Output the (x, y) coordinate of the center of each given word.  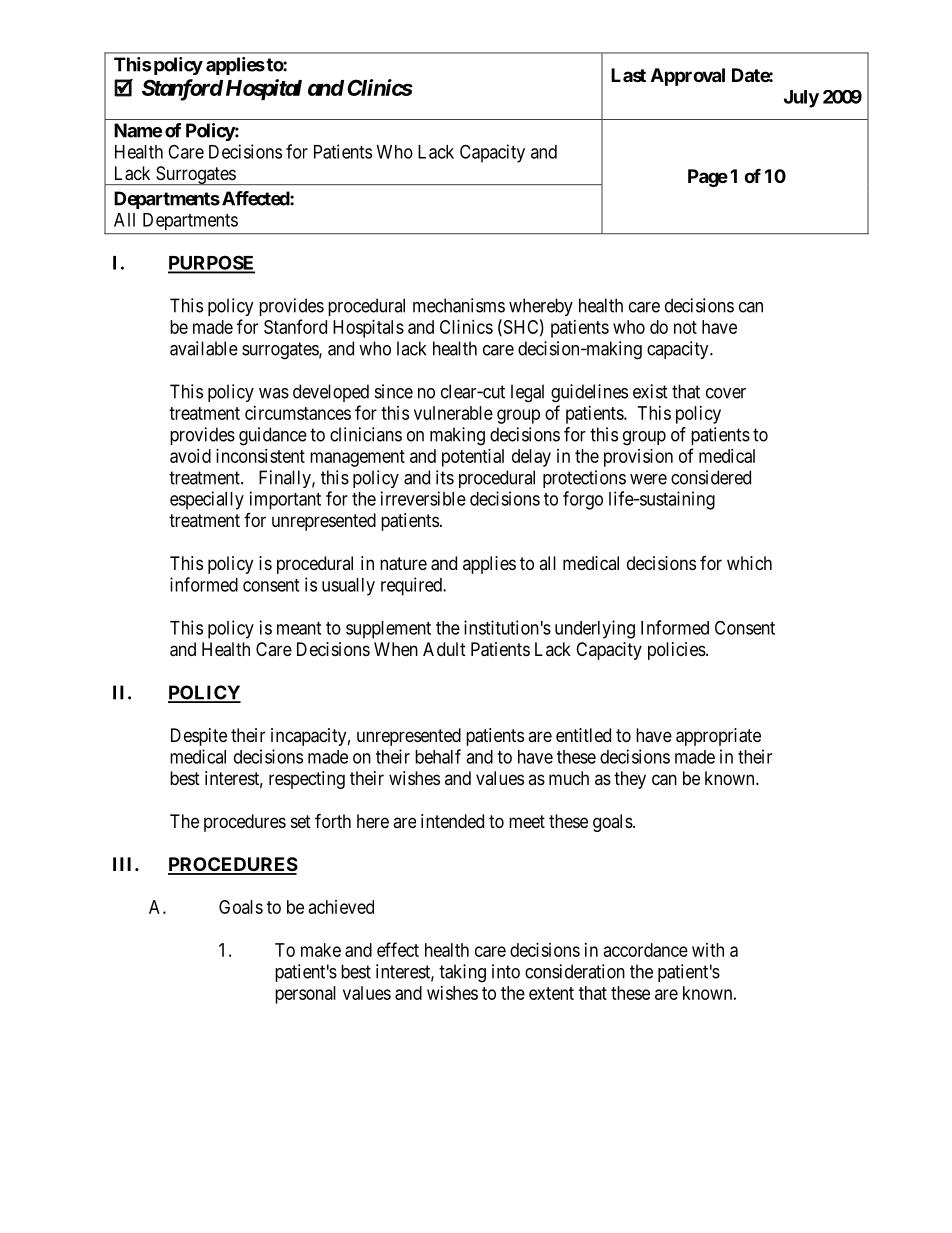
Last (628, 75)
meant (299, 628)
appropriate (718, 737)
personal (305, 995)
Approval (688, 77)
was (274, 393)
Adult (444, 649)
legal (527, 393)
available (204, 348)
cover (726, 393)
